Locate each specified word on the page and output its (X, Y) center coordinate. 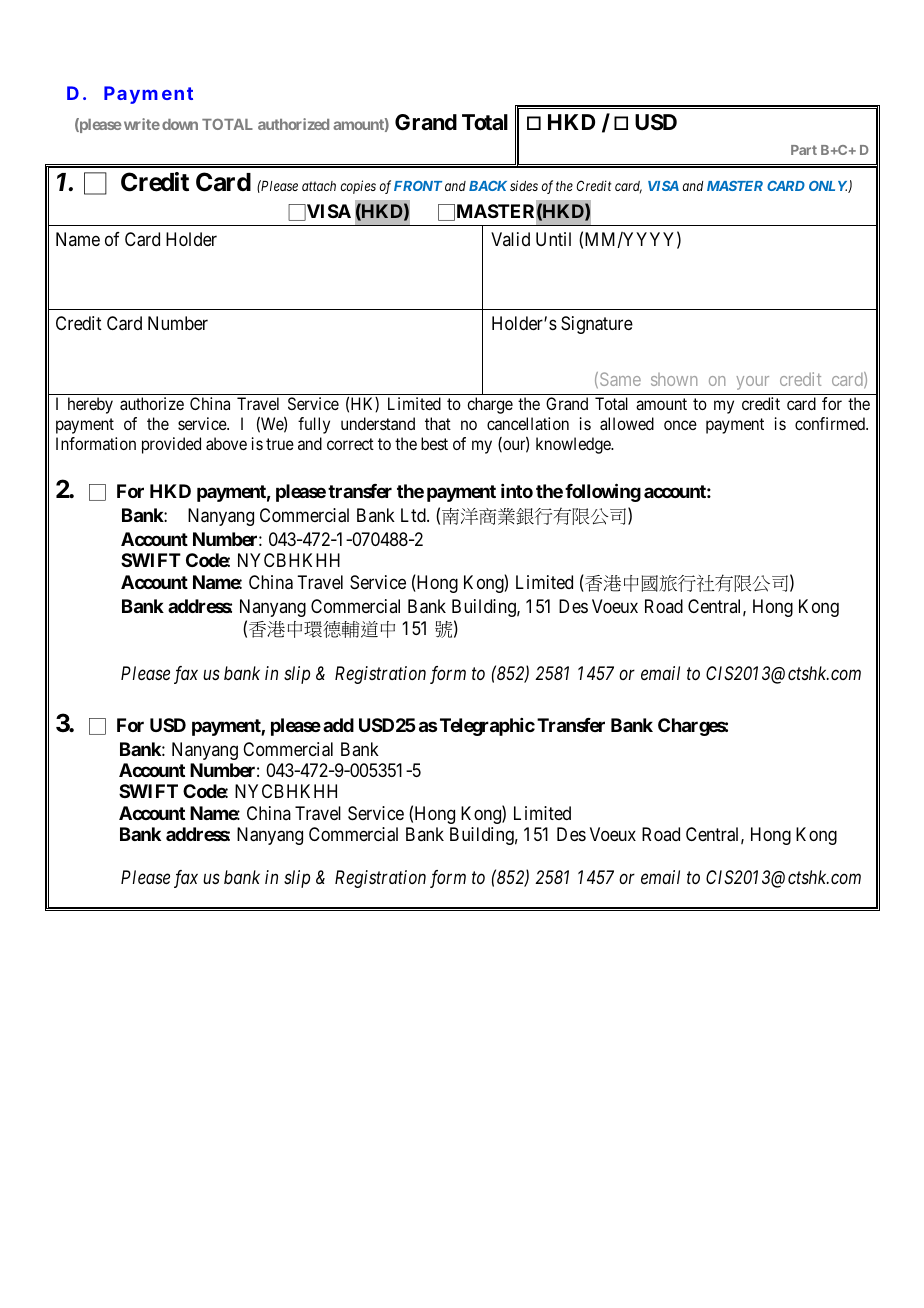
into (517, 491)
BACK (488, 186)
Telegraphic (486, 727)
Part (804, 150)
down (180, 124)
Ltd (414, 515)
